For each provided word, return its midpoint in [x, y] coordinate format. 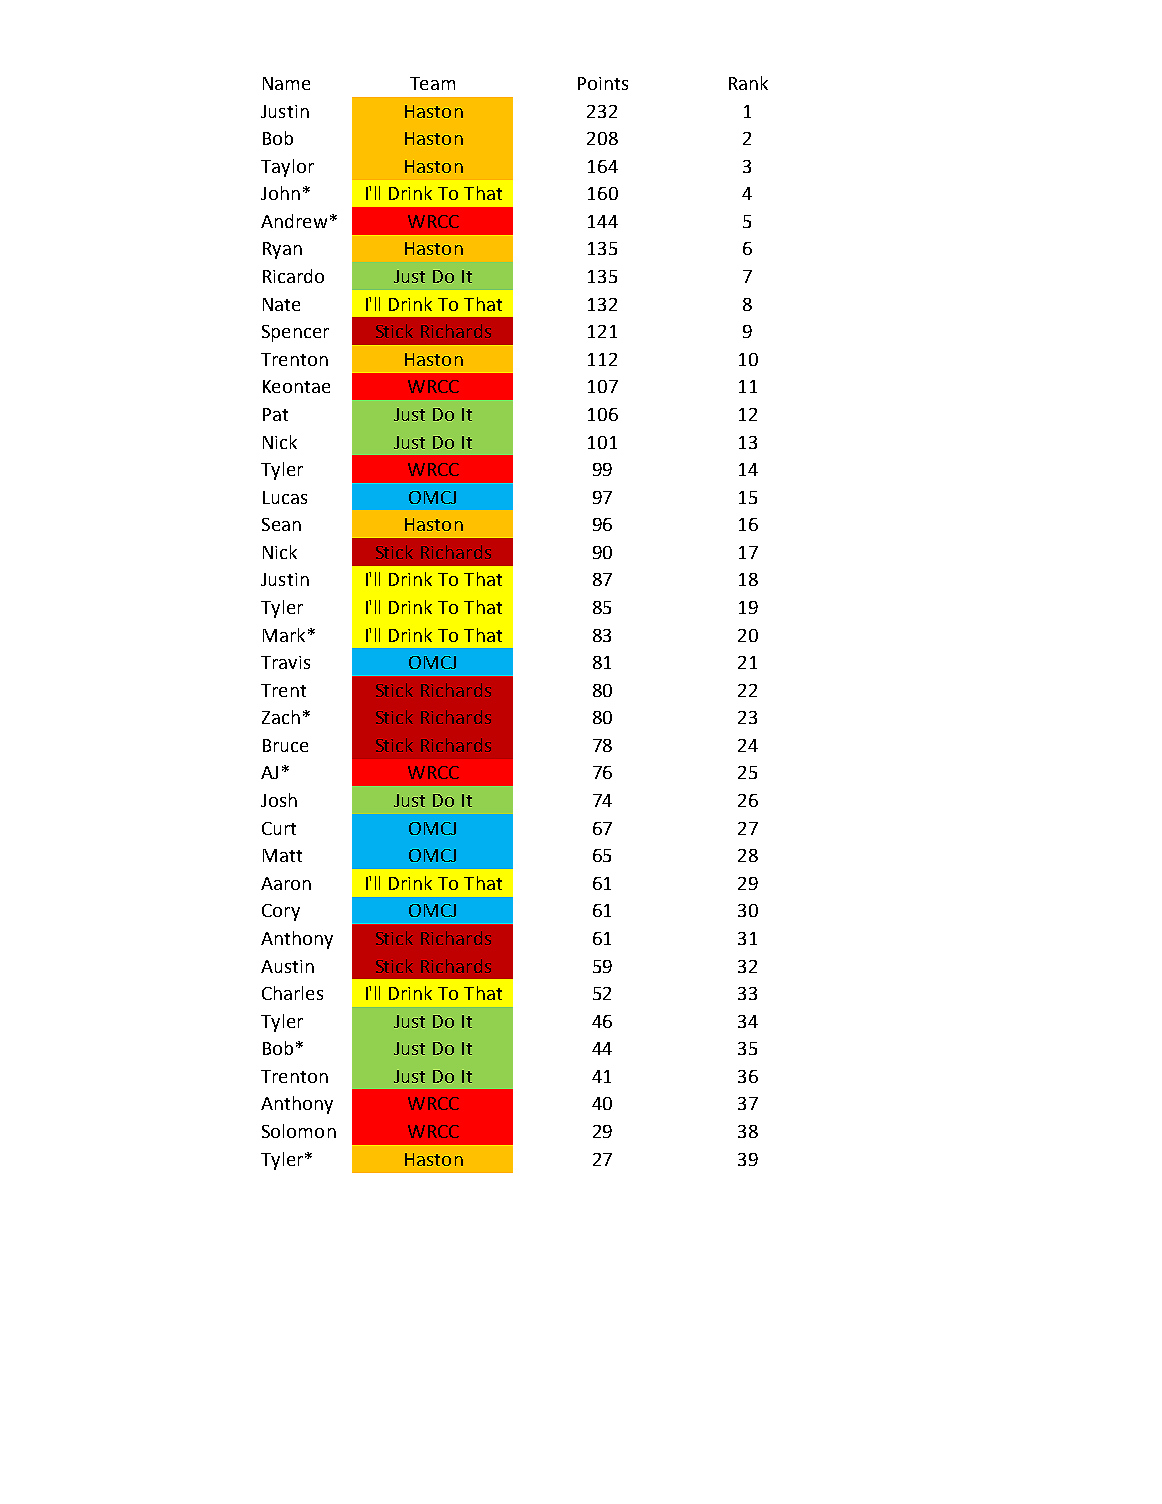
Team [432, 83]
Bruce [285, 745]
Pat [275, 414]
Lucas [285, 497]
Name [286, 83]
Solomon [299, 1131]
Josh [279, 800]
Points [603, 83]
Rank [748, 83]
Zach [281, 717]
